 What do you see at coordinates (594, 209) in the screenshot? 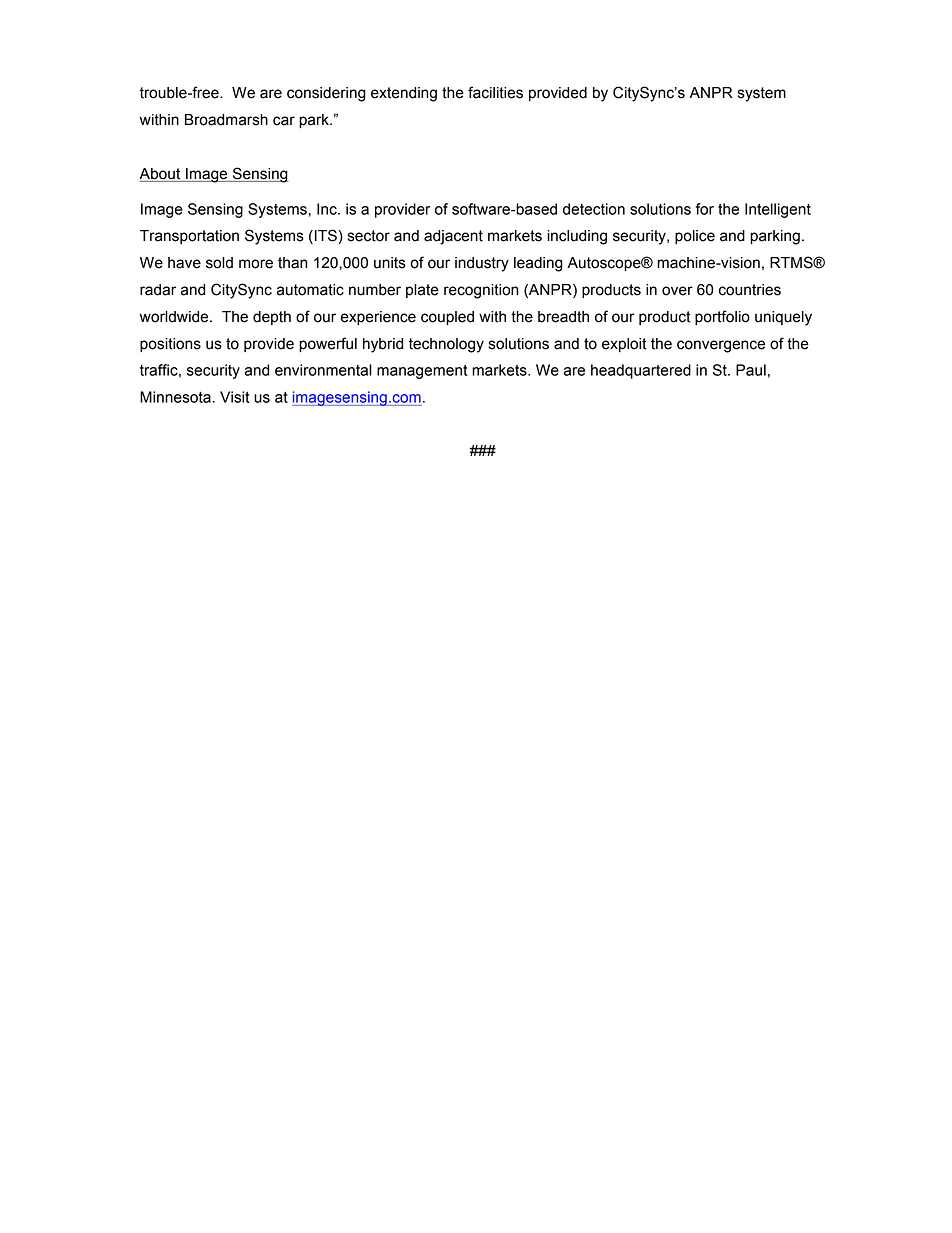
I see `detection` at bounding box center [594, 209].
